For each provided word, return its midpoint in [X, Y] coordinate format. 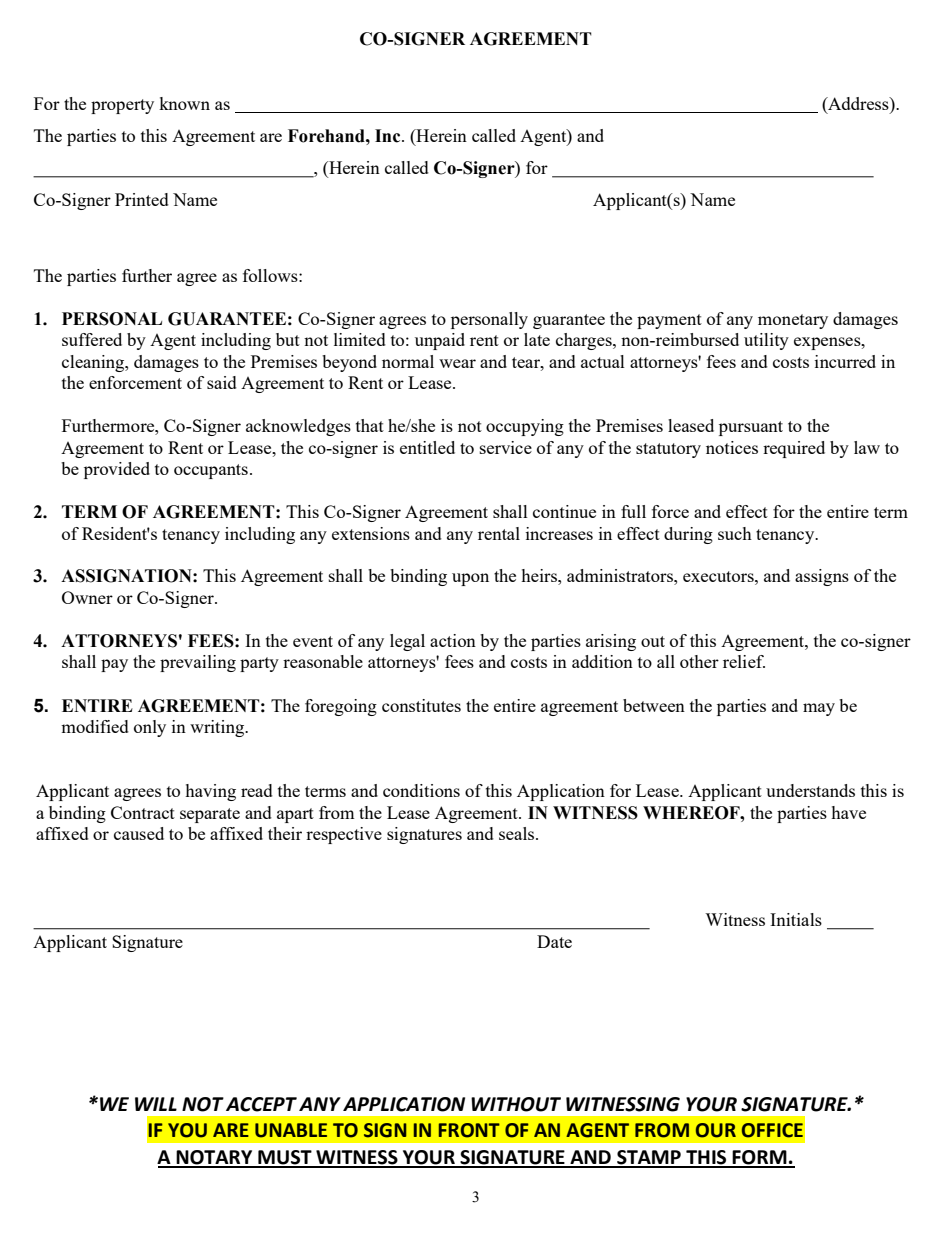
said [222, 382]
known [184, 103]
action [453, 640]
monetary [793, 321]
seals [518, 833]
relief [744, 661]
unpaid [440, 341]
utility [766, 341]
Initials [796, 919]
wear [457, 363]
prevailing [198, 663]
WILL [156, 1104]
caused [139, 833]
